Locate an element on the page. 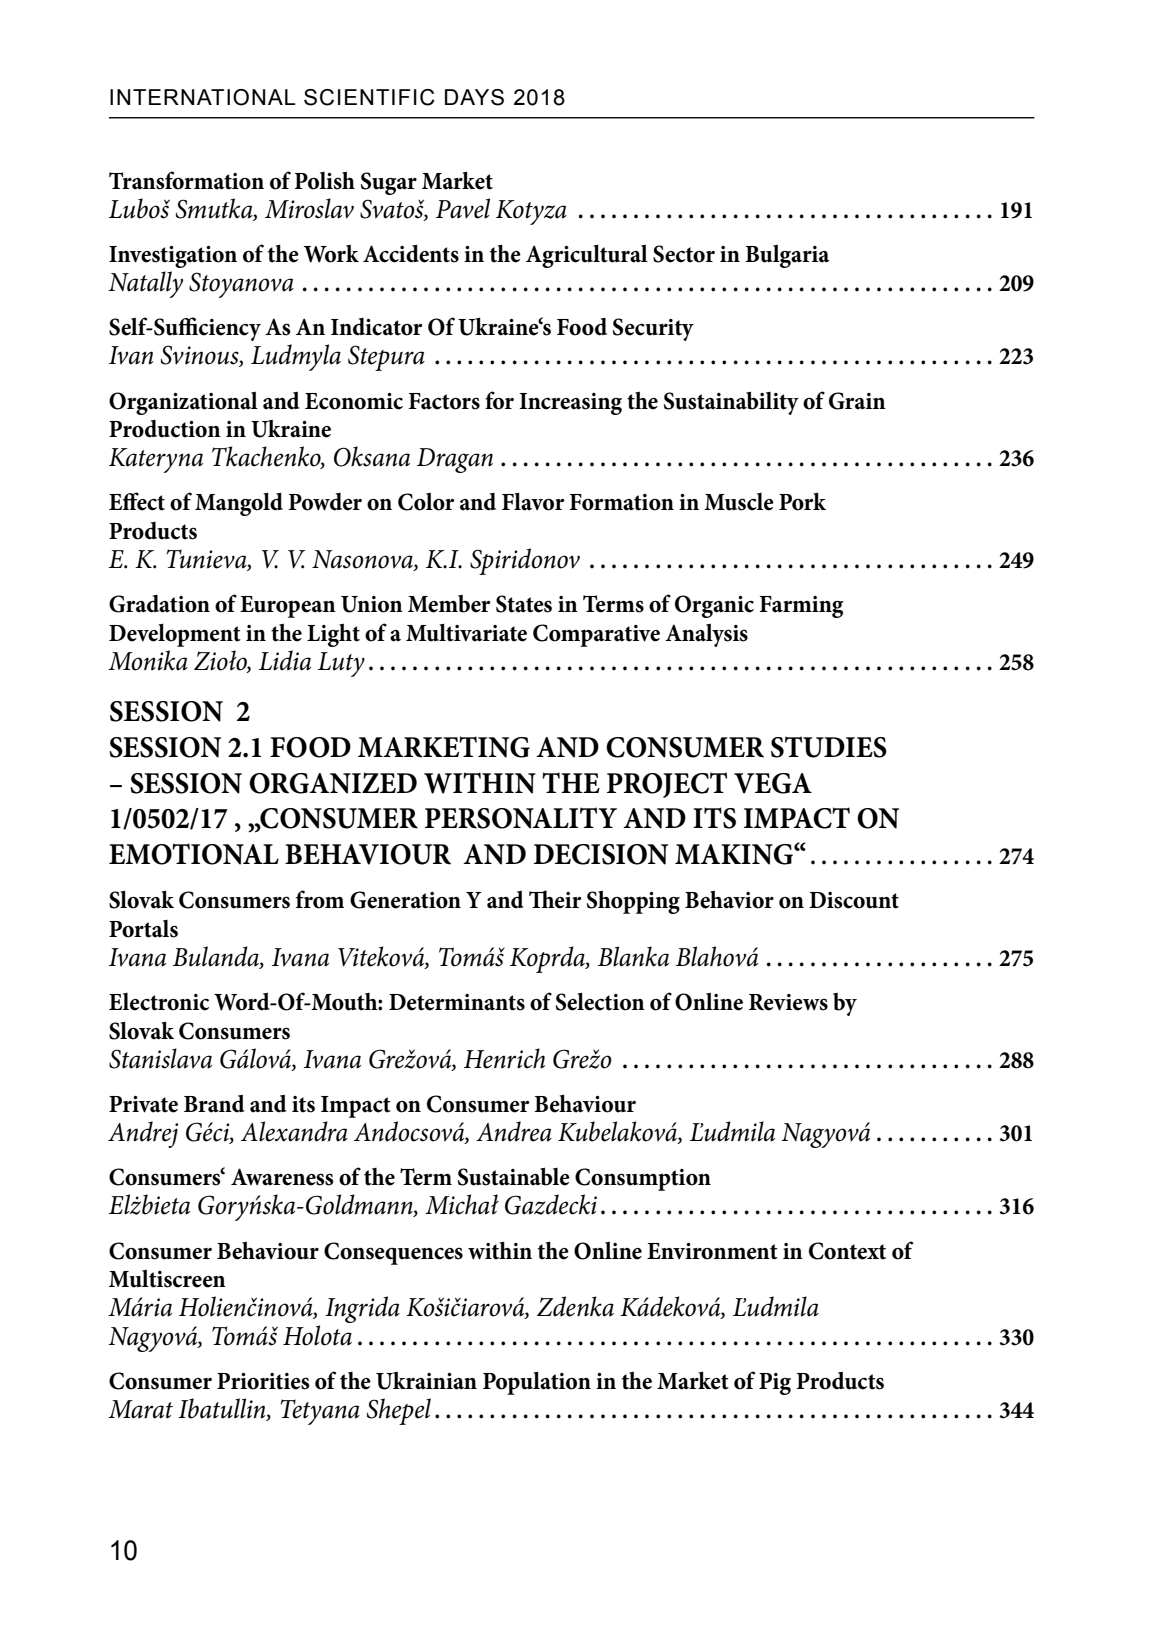  VEGA is located at coordinates (773, 783).
